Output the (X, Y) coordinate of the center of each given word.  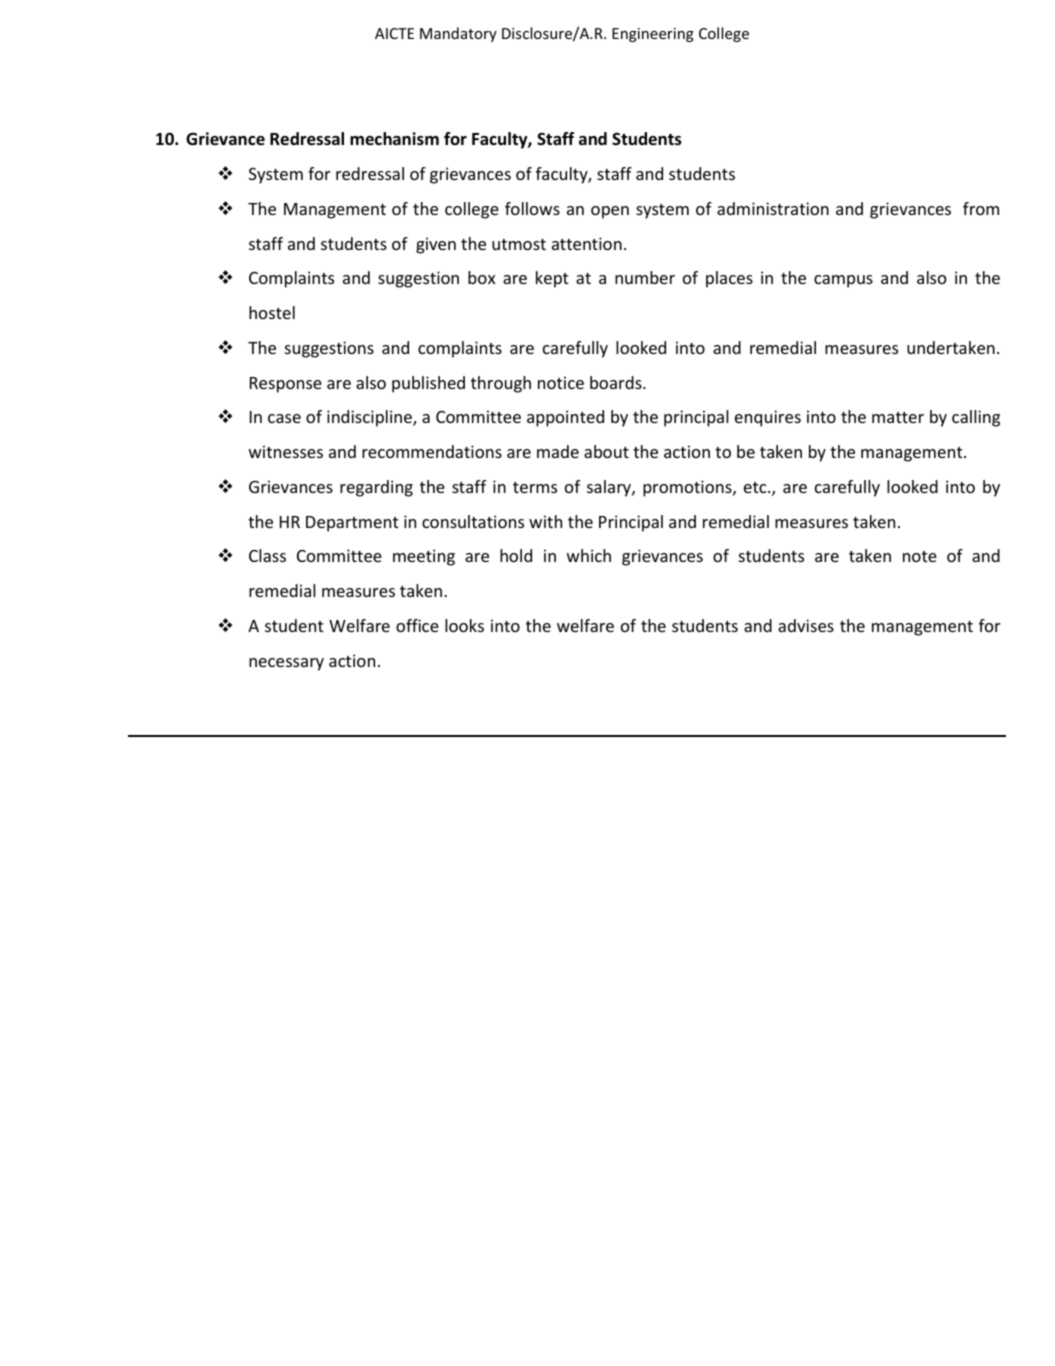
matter (898, 417)
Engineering (653, 35)
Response (286, 385)
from (981, 208)
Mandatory (458, 34)
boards (617, 382)
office (417, 625)
